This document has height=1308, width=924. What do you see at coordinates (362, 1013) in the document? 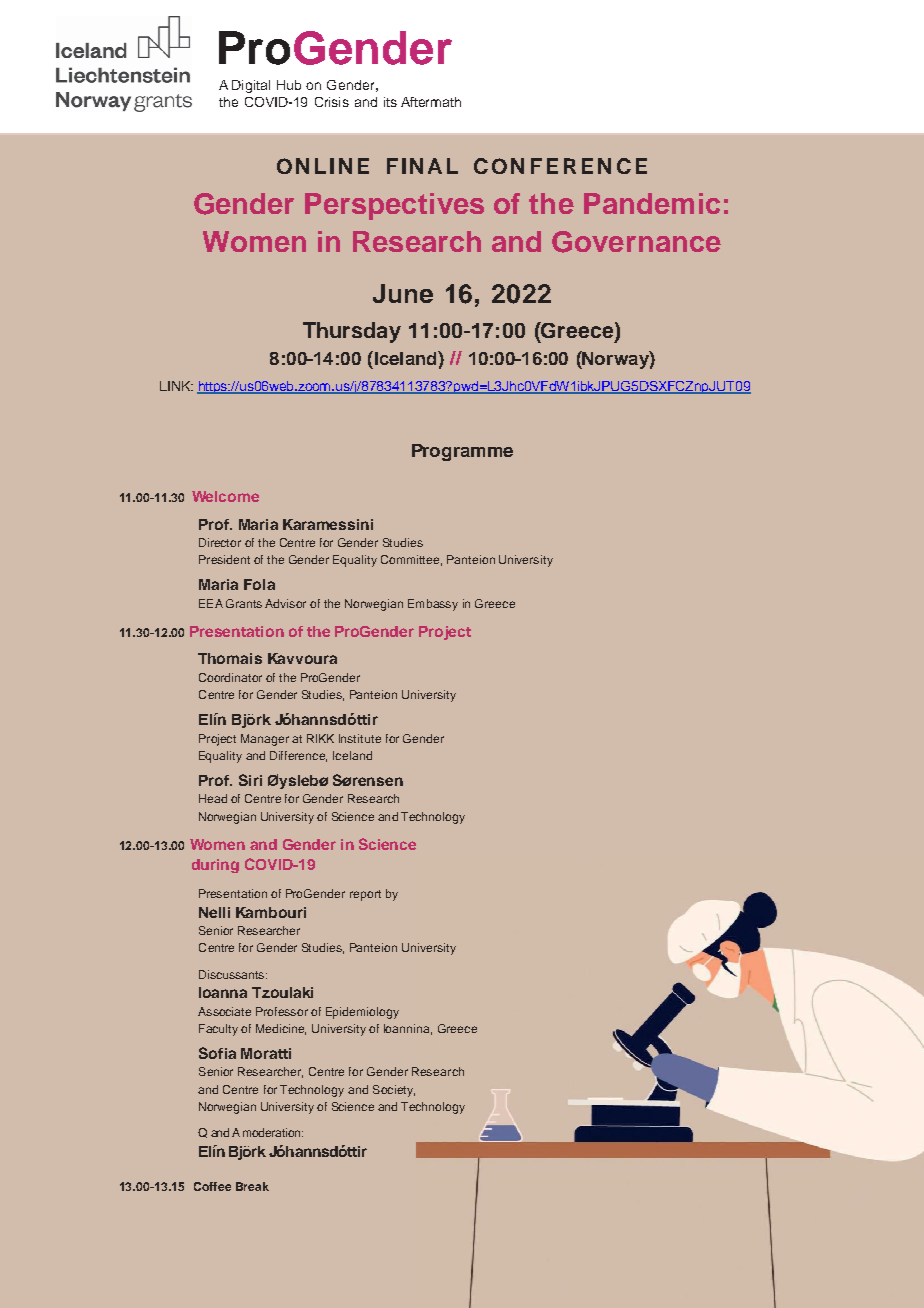
I see `Epidemiology` at bounding box center [362, 1013].
